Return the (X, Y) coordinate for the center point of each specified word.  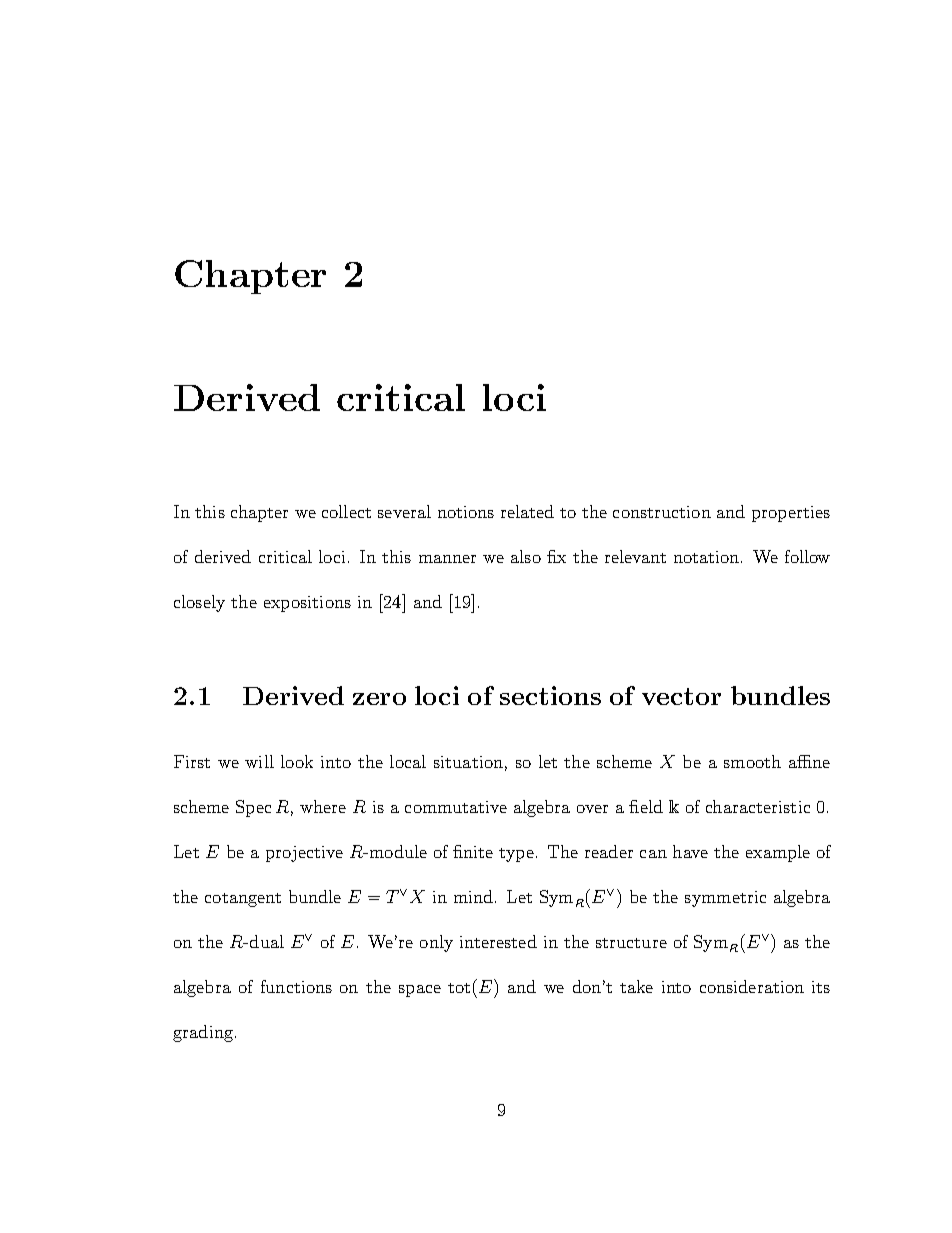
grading (203, 1033)
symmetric (725, 899)
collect (346, 511)
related (527, 511)
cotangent (243, 900)
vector (681, 696)
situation (468, 762)
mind (475, 896)
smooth (752, 761)
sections (550, 695)
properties (791, 514)
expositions (307, 604)
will (259, 761)
